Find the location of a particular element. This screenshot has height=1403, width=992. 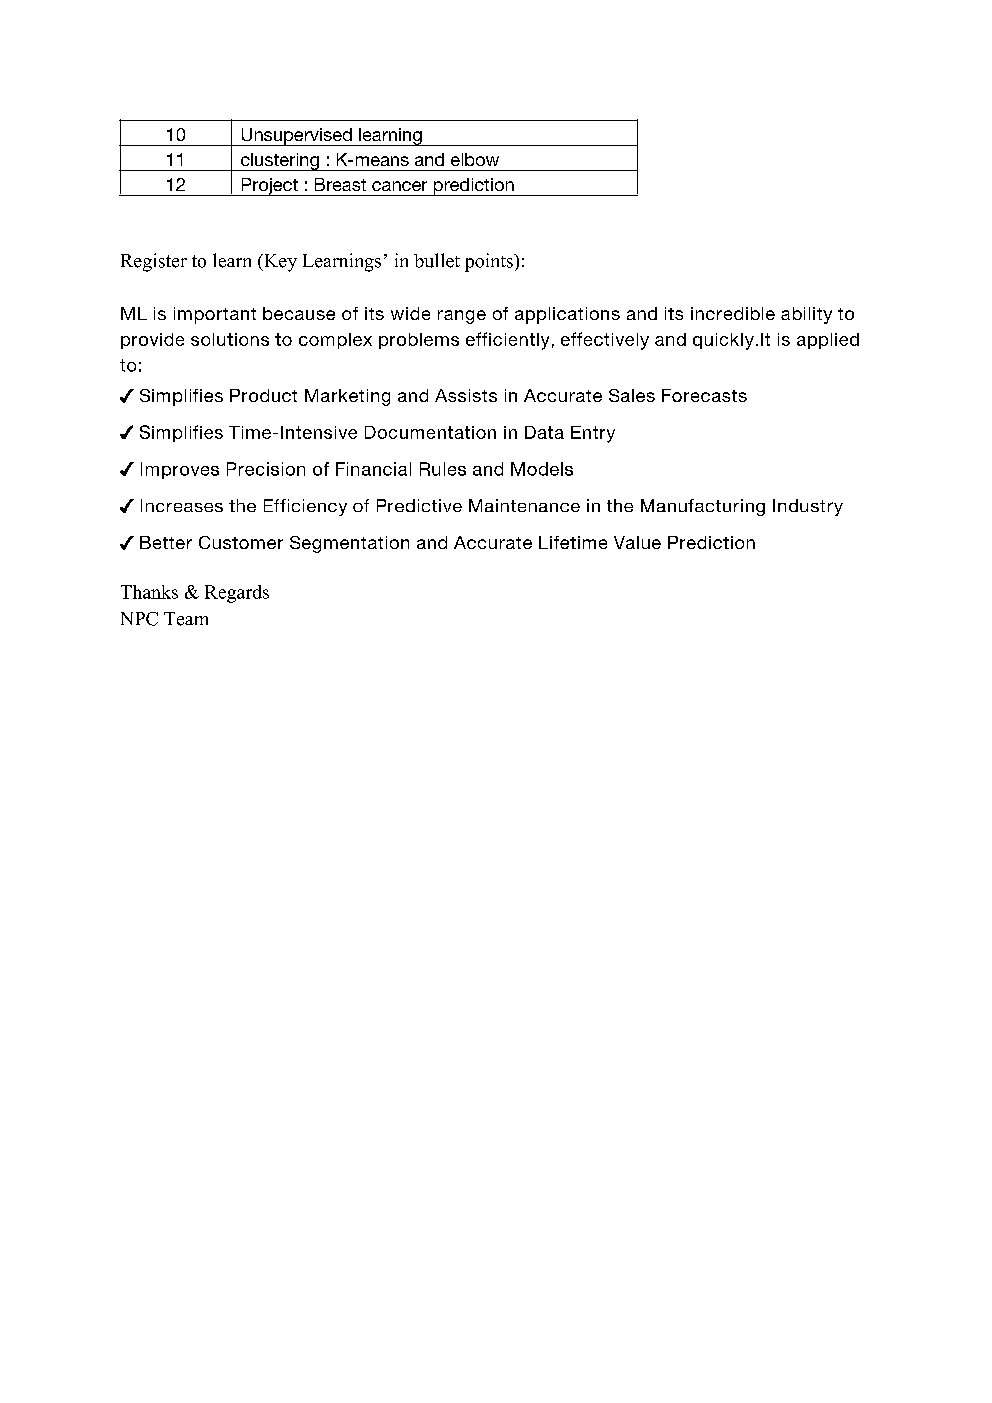

Precision is located at coordinates (266, 469).
